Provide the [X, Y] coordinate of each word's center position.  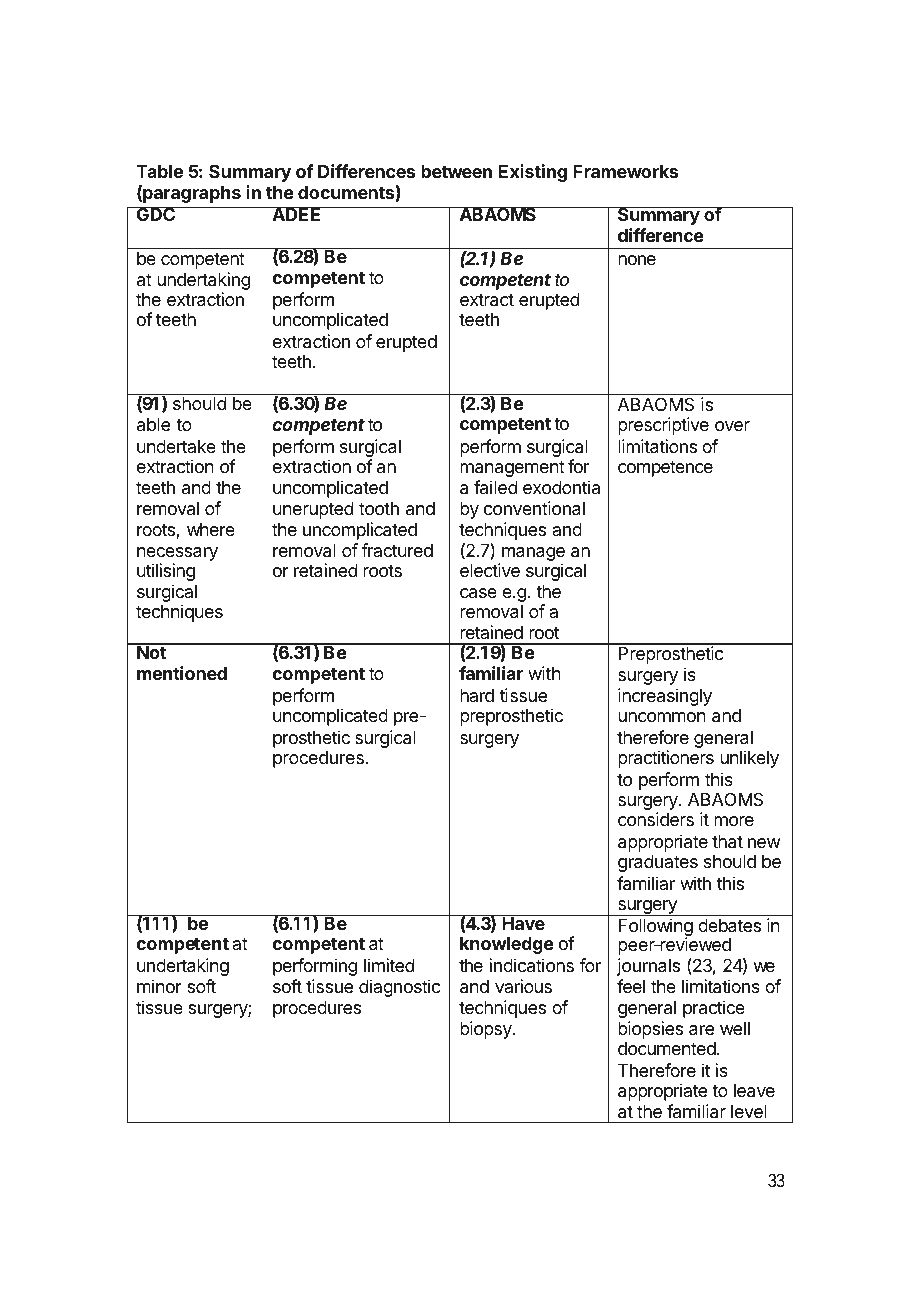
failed [495, 487]
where [211, 529]
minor [159, 986]
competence [665, 468]
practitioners [666, 759]
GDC [156, 214]
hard [477, 695]
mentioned [182, 673]
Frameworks [625, 171]
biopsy [487, 1030]
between [456, 171]
